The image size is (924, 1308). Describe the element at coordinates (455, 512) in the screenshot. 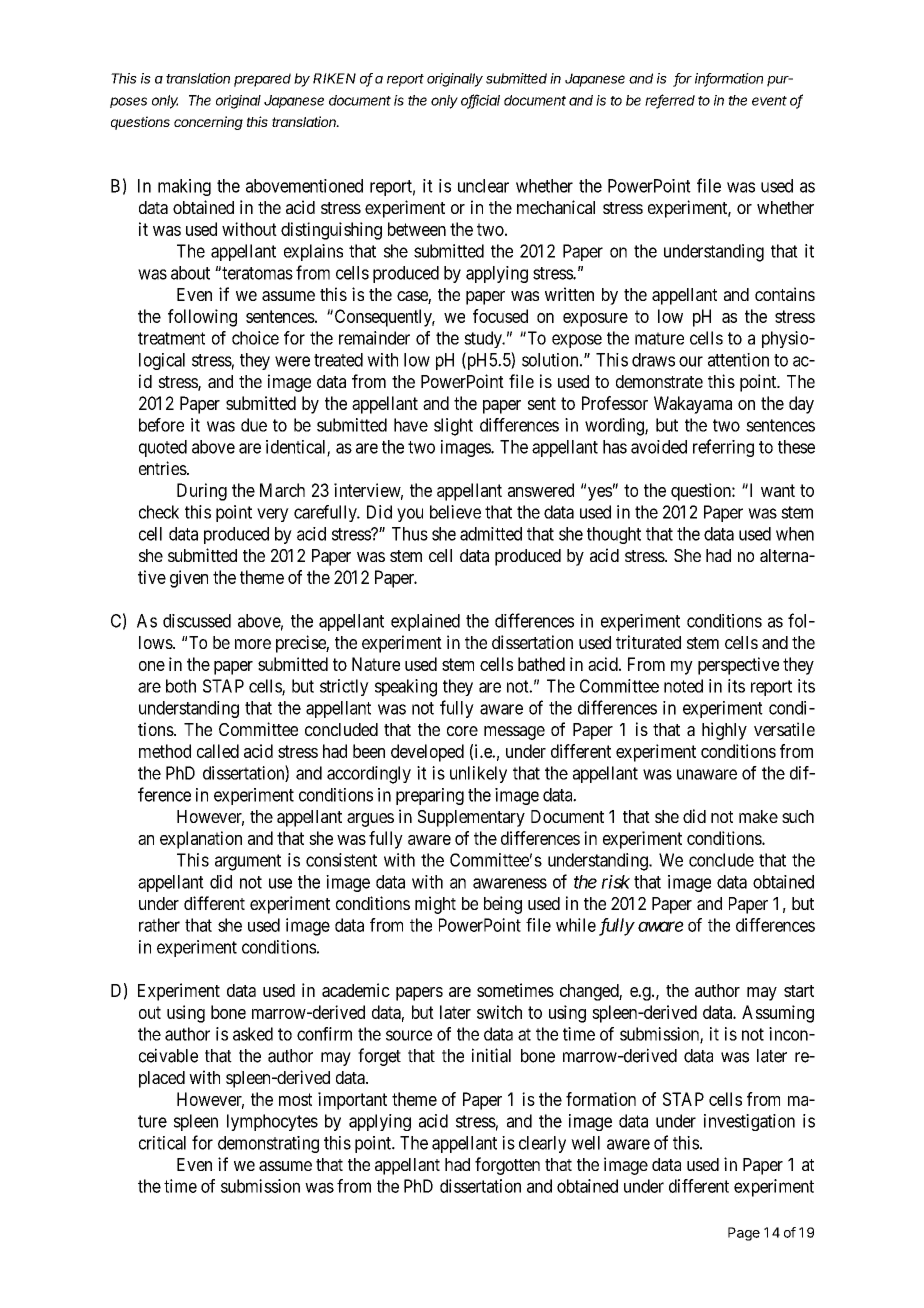

I see `believe` at that location.
